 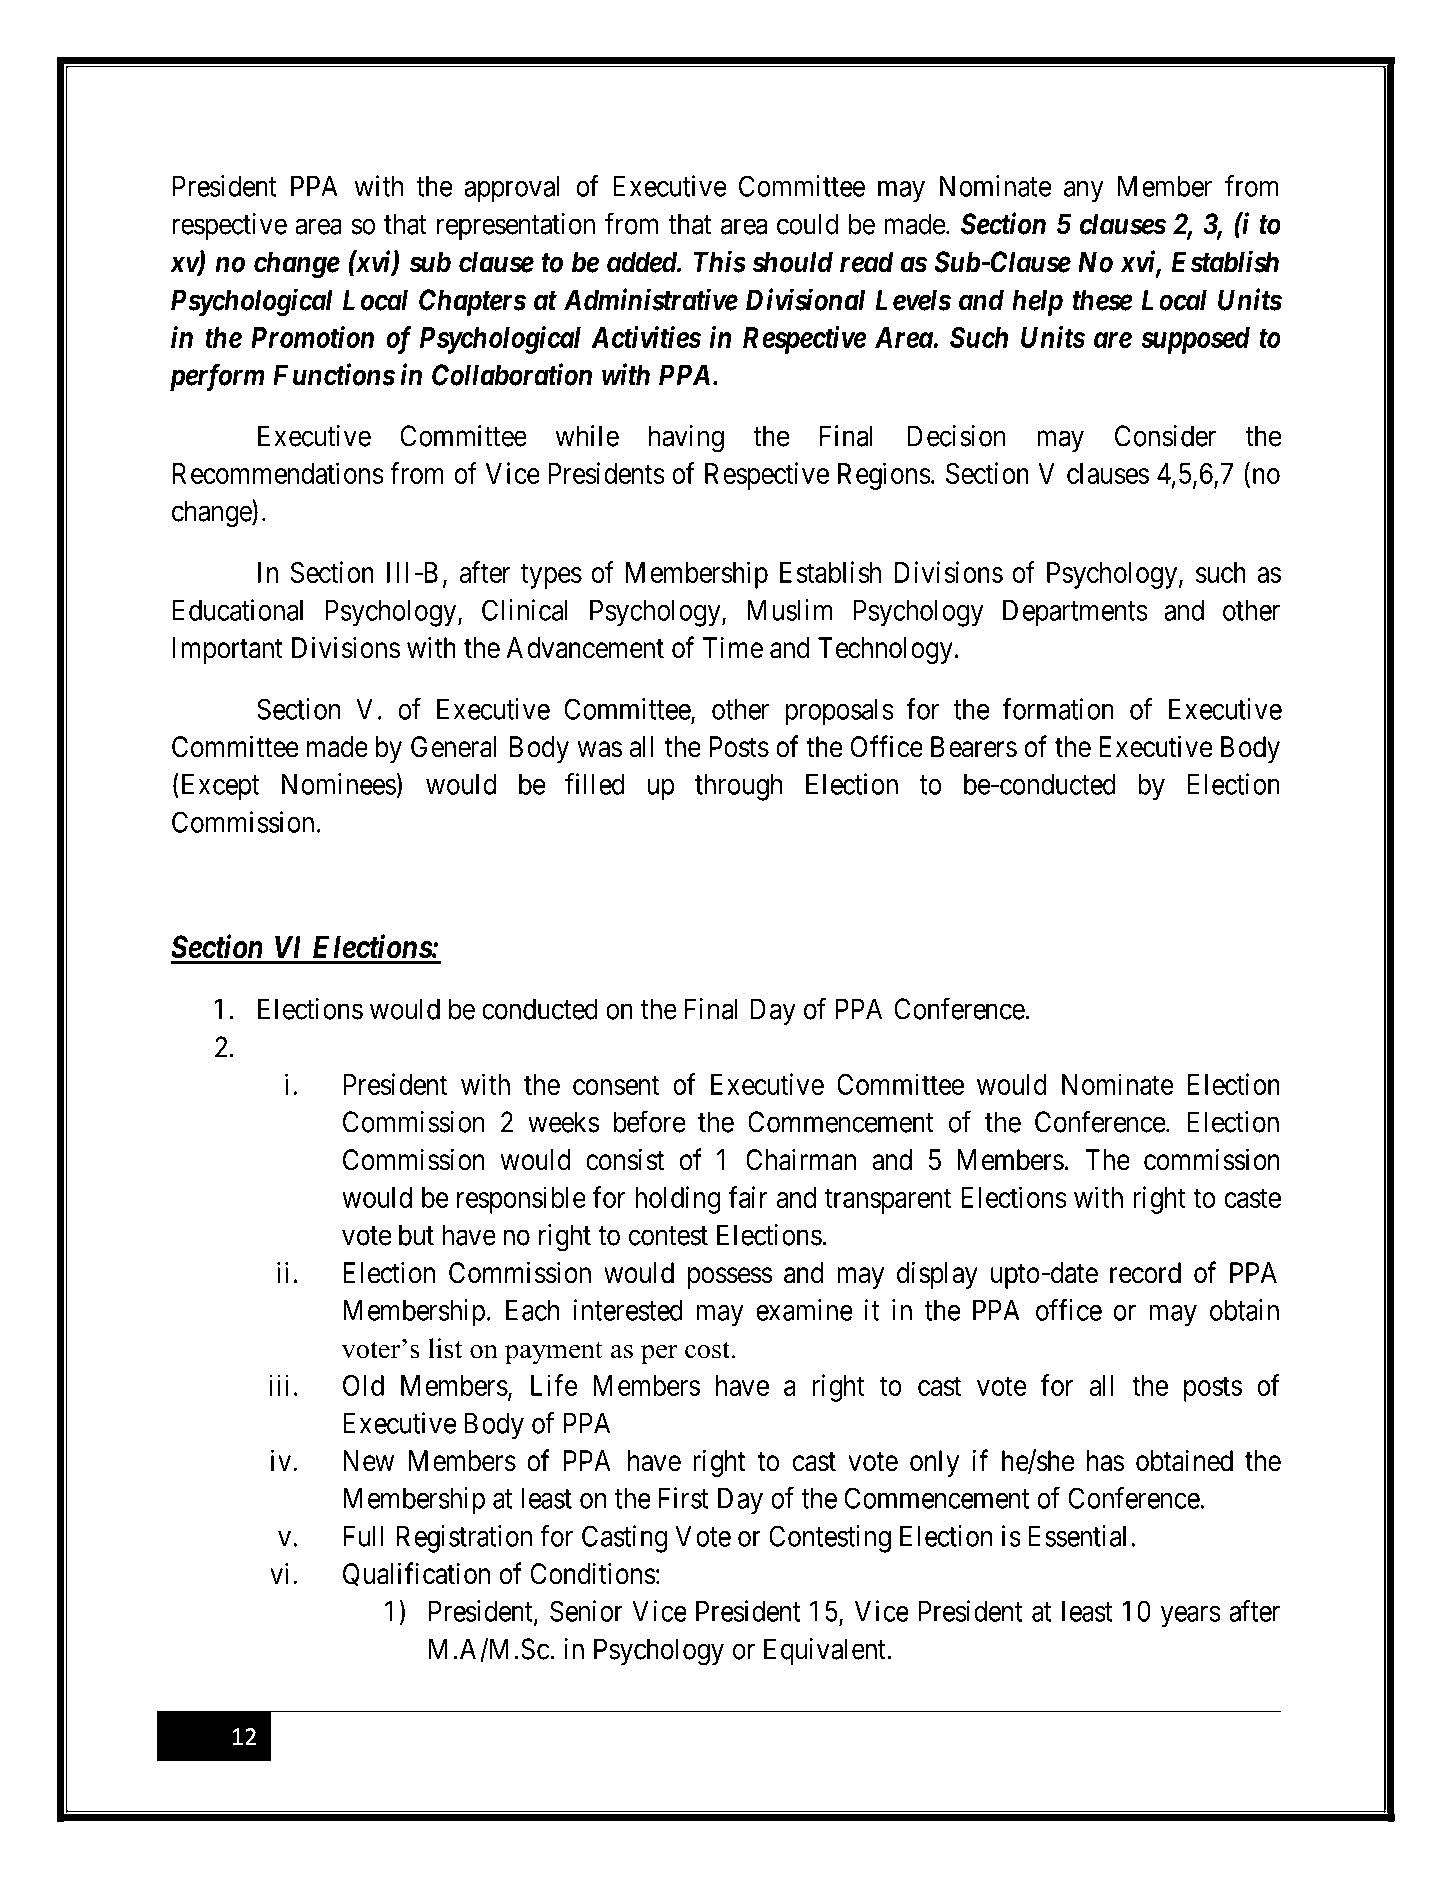 I want to click on Qualification, so click(x=416, y=1574).
